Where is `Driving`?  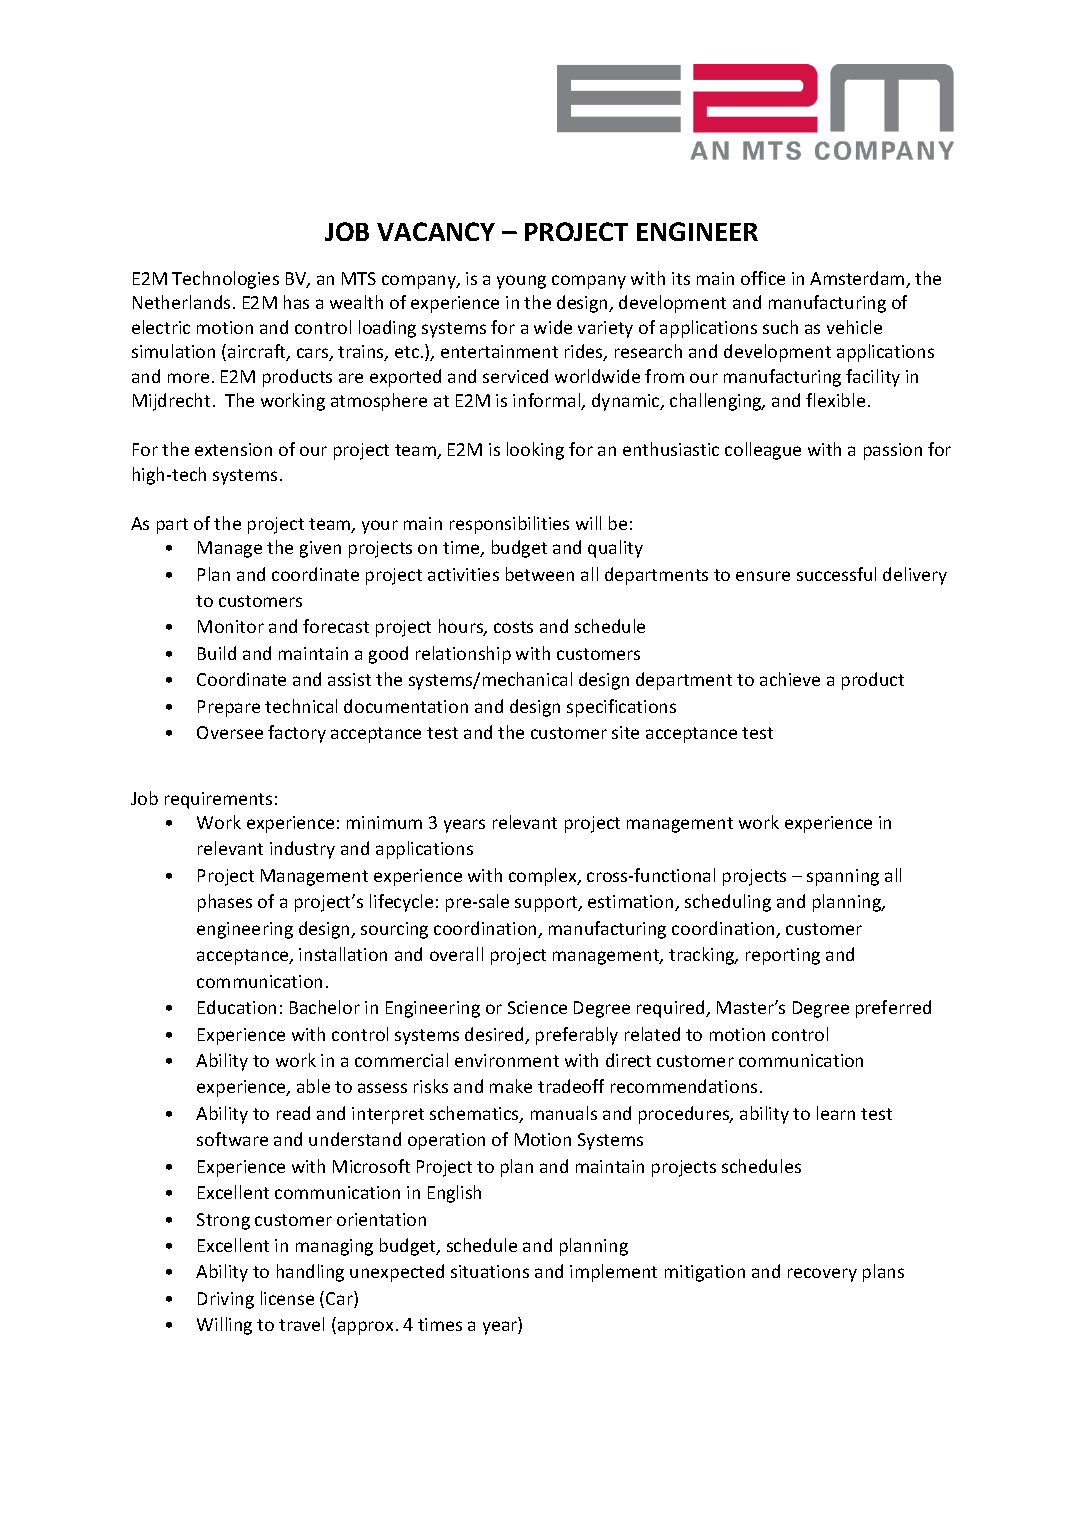
Driving is located at coordinates (226, 1300).
